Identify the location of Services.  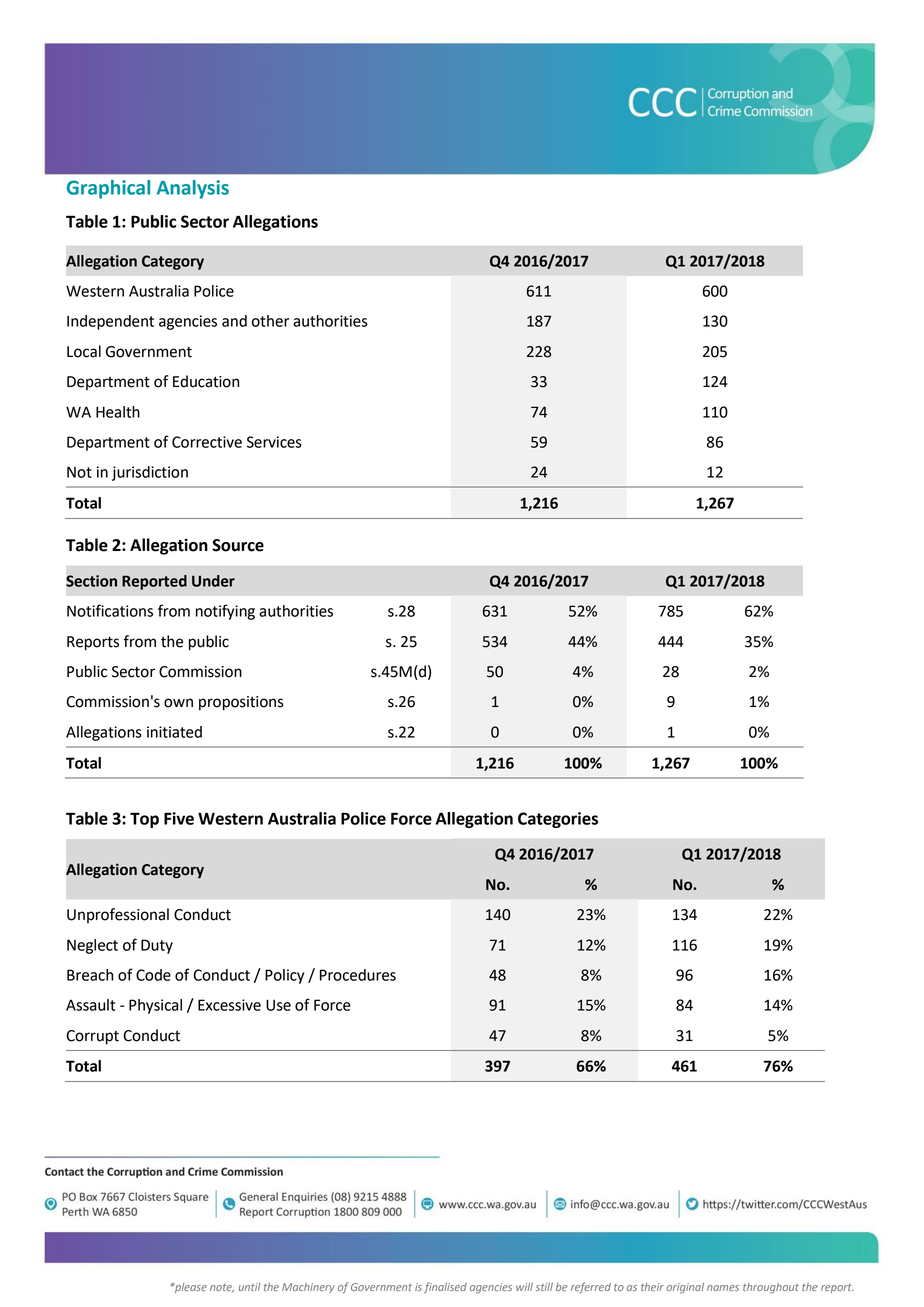
(274, 442).
